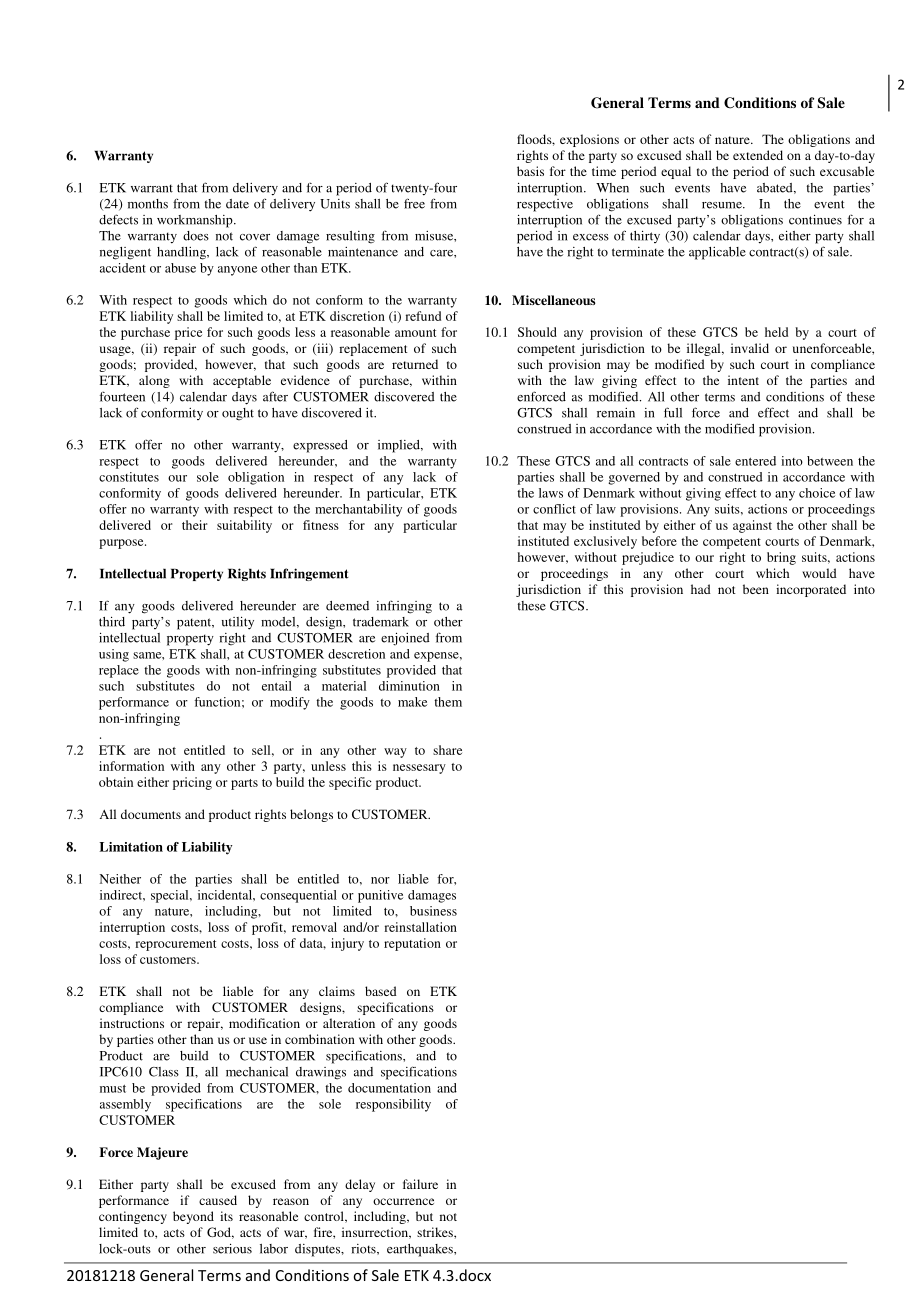 The height and width of the page is (1308, 924). I want to click on been, so click(756, 589).
